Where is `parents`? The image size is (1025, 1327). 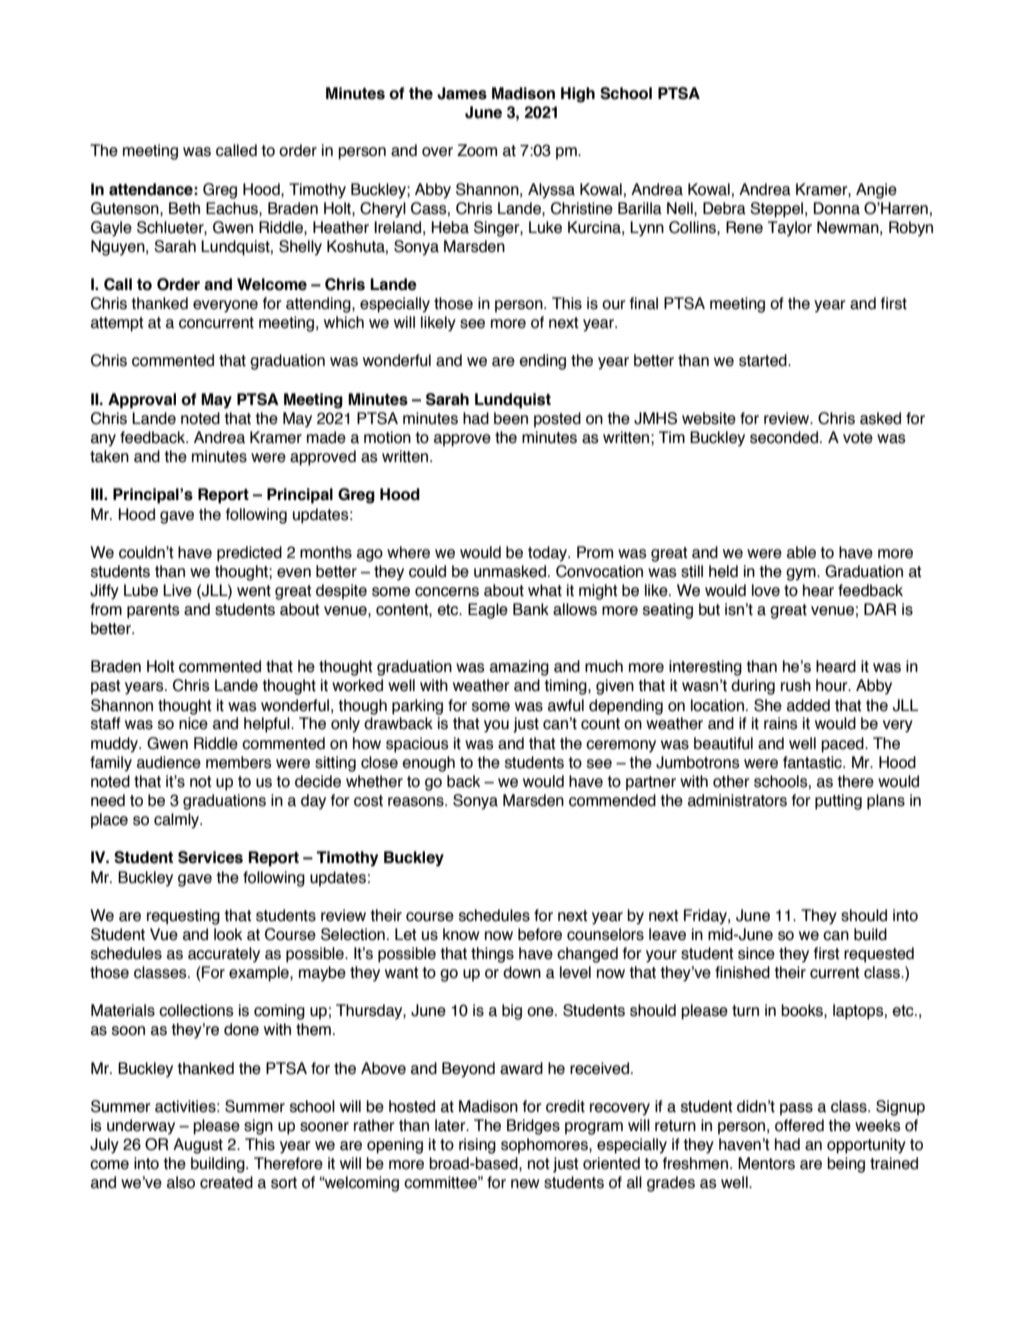 parents is located at coordinates (153, 611).
